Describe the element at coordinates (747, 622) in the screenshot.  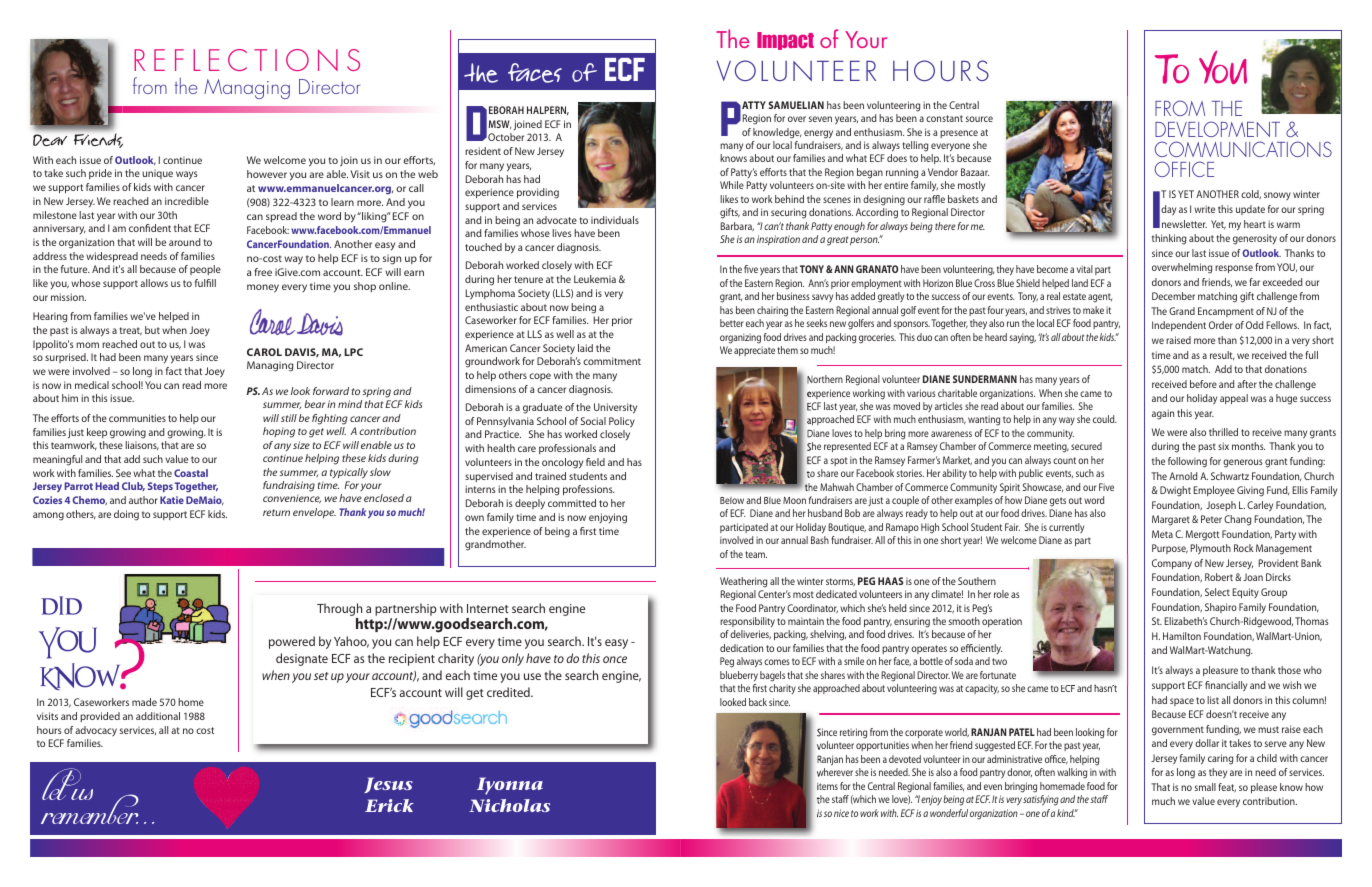
I see `responsibility` at that location.
